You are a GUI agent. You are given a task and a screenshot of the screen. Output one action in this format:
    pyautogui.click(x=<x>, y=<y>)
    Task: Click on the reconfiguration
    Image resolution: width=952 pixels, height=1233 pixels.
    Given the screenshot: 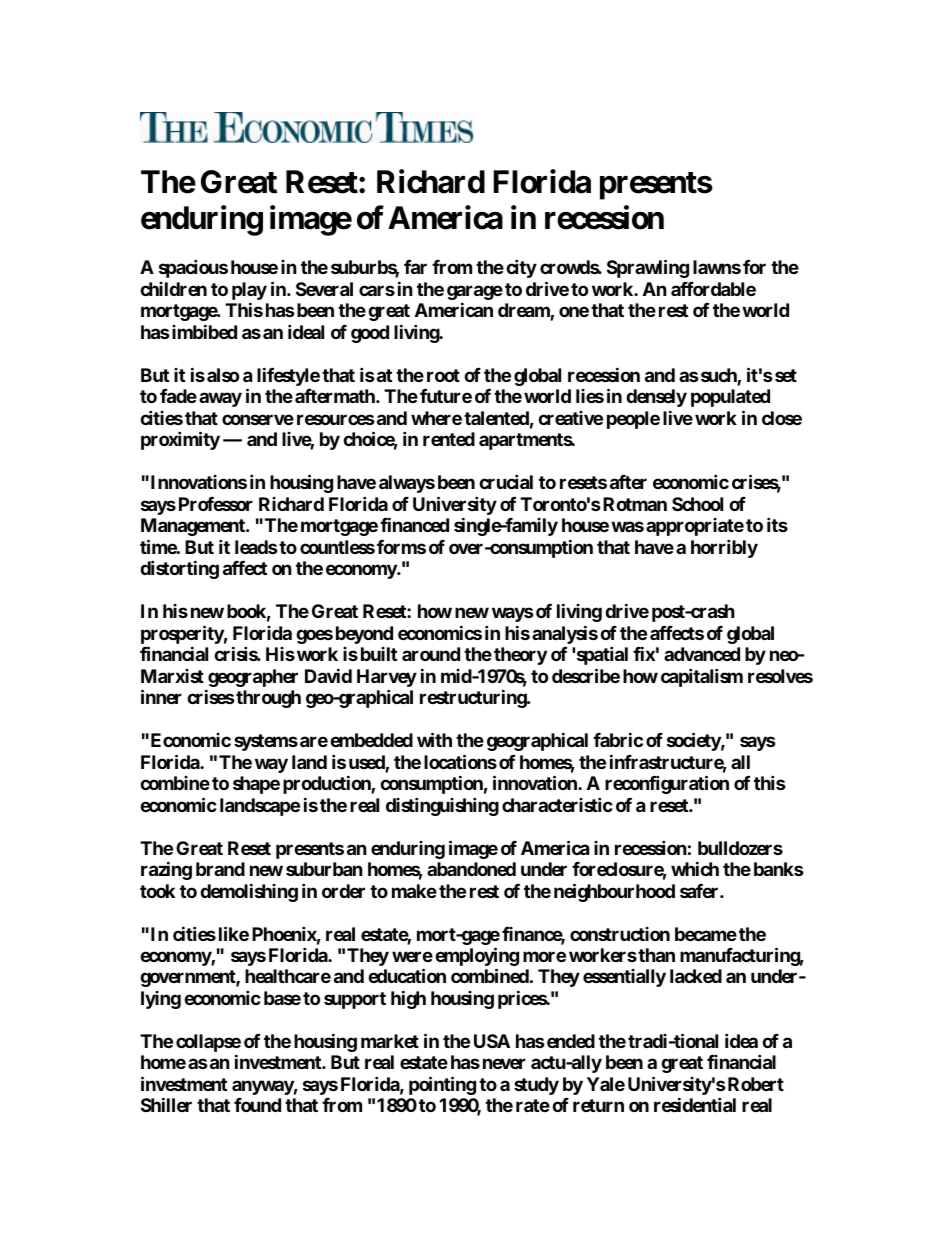 What is the action you would take?
    pyautogui.click(x=667, y=784)
